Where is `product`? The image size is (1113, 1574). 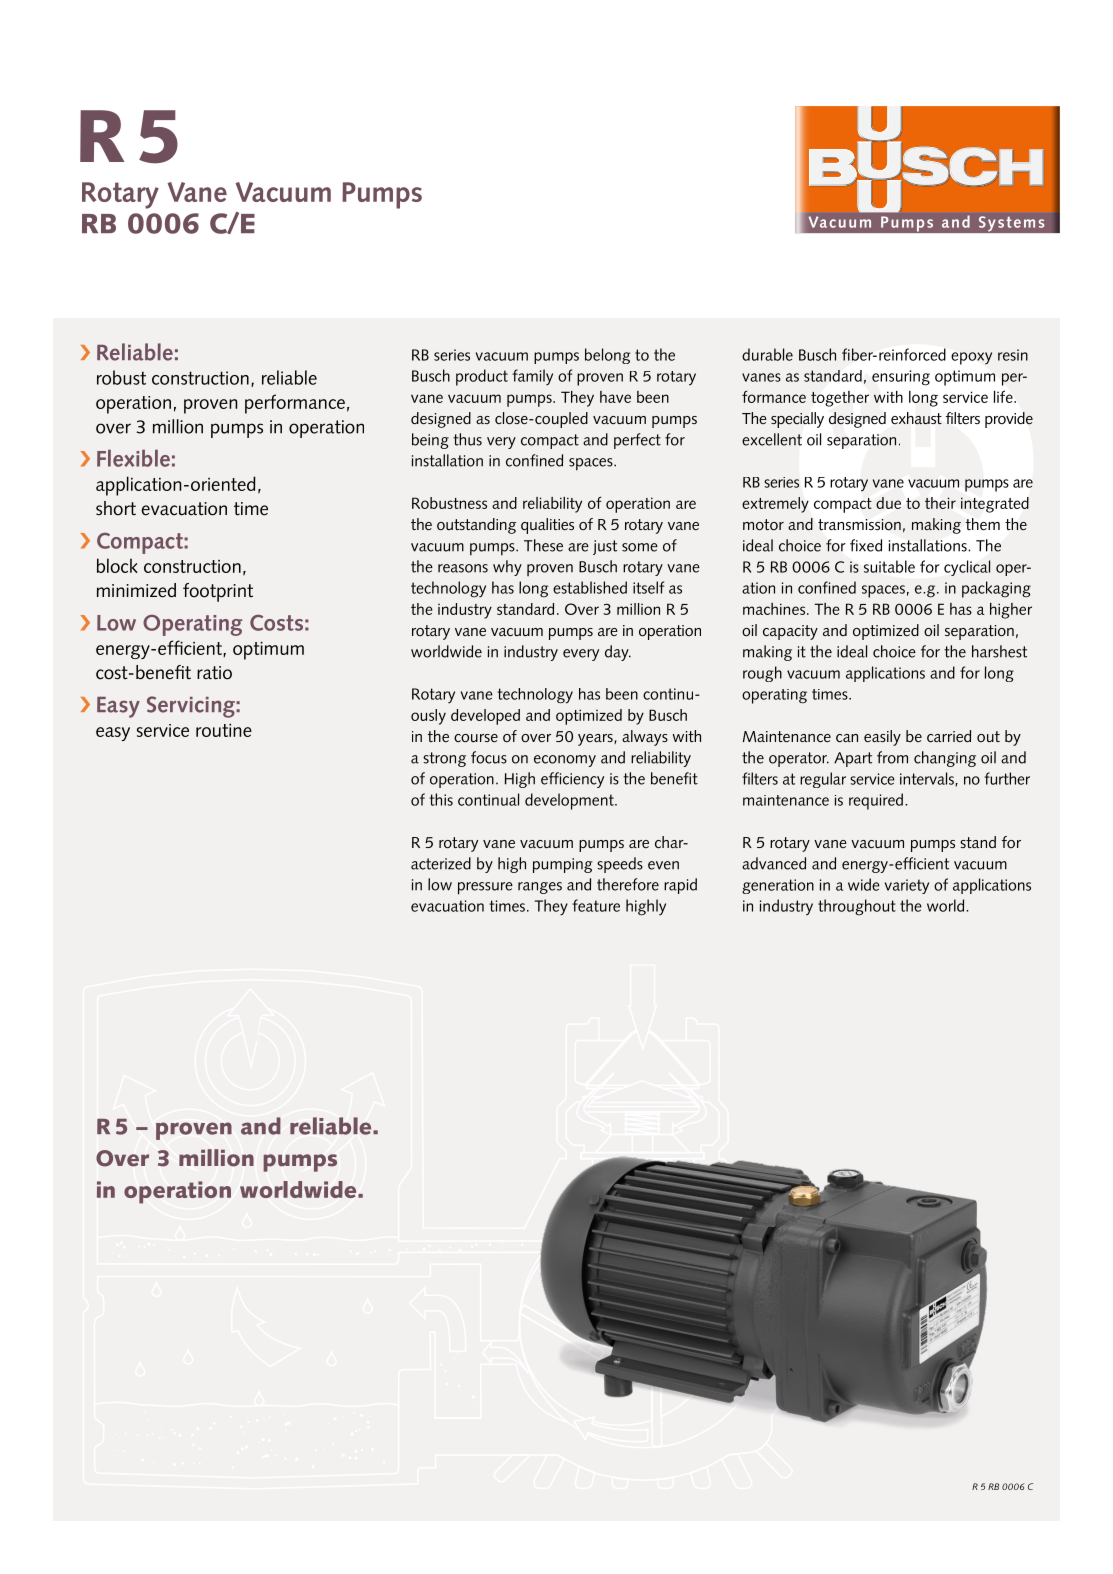
product is located at coordinates (482, 377).
